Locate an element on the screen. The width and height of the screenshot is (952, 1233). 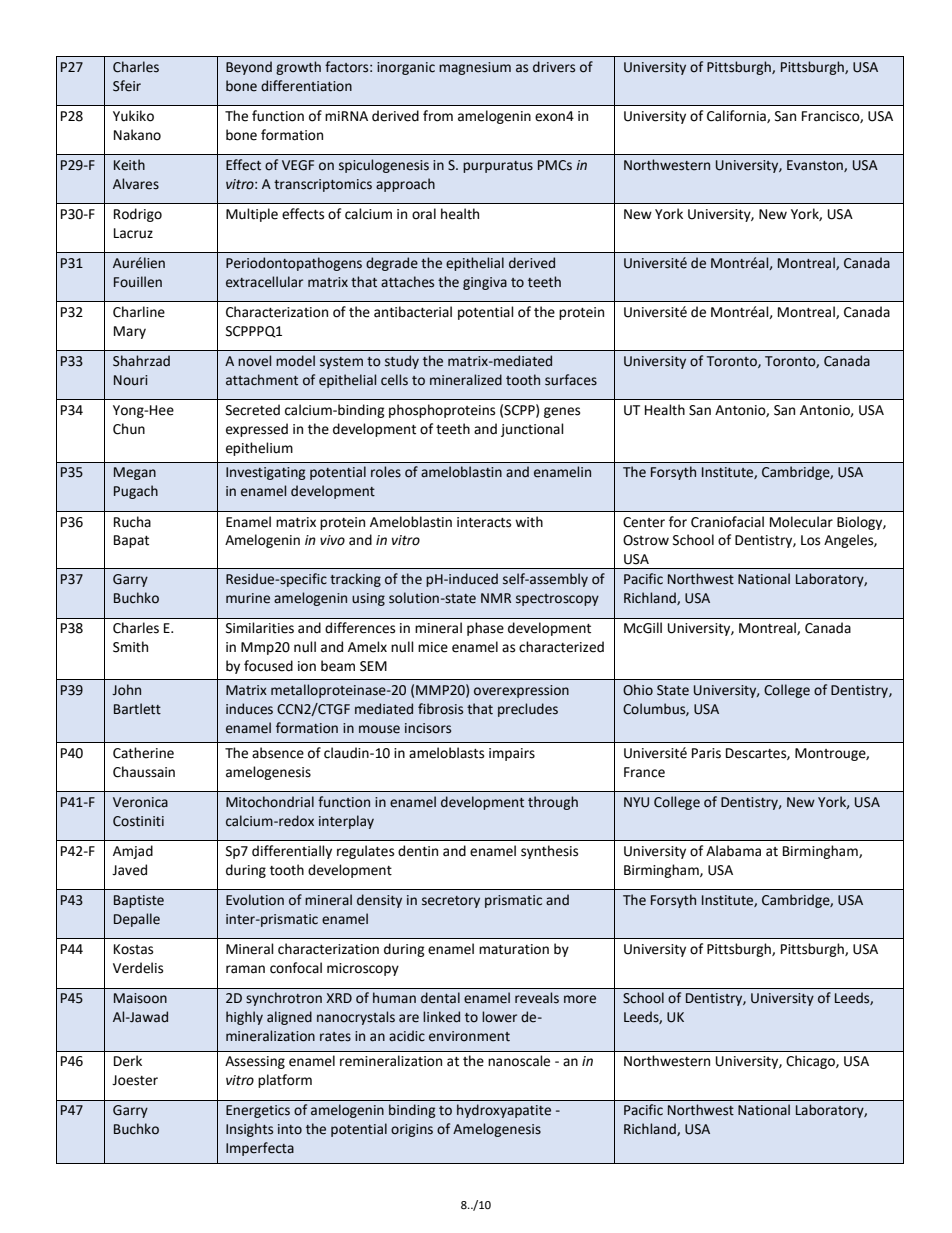
Beyond is located at coordinates (249, 68).
